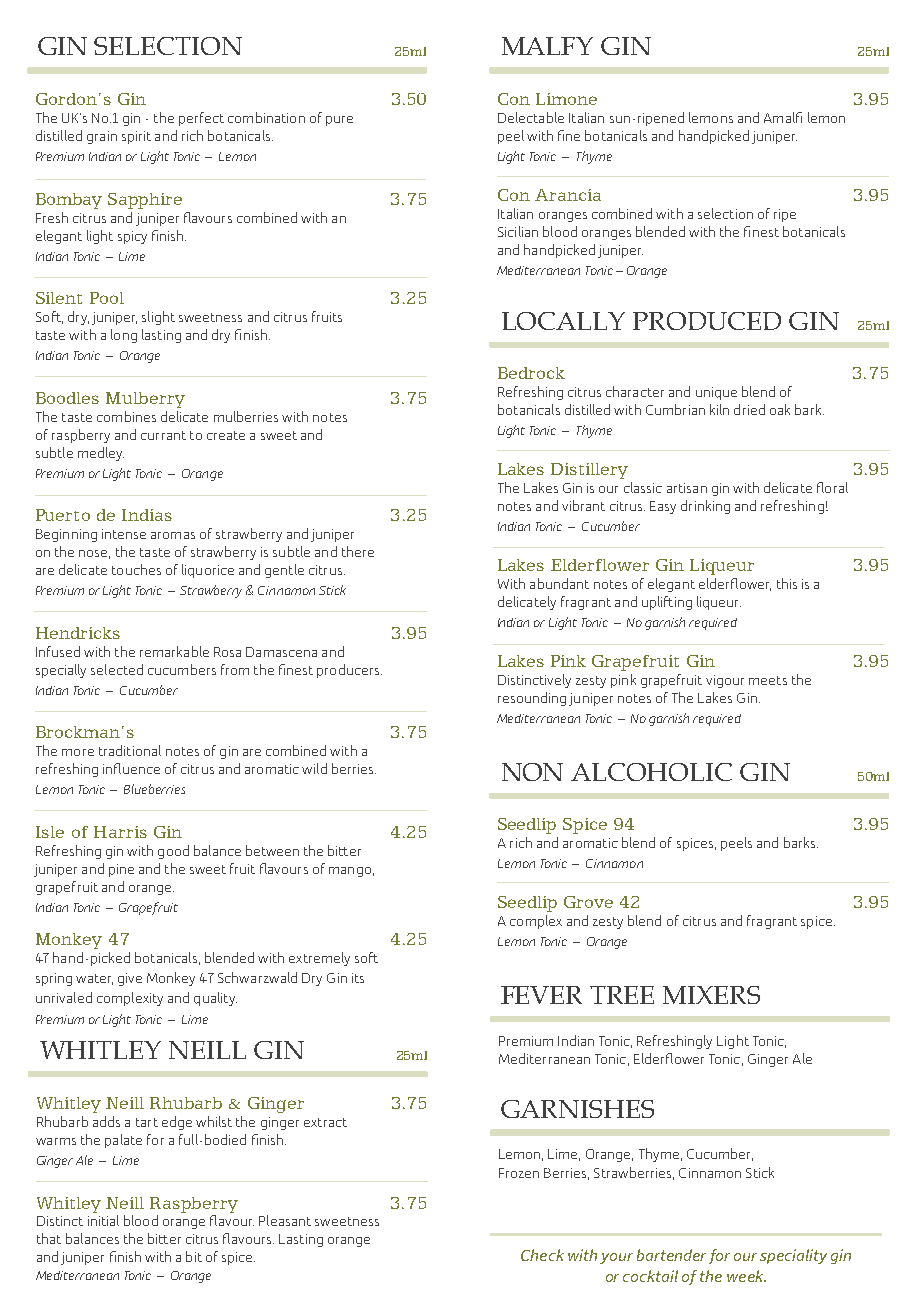 This image has height=1308, width=924. I want to click on intense, so click(124, 534).
